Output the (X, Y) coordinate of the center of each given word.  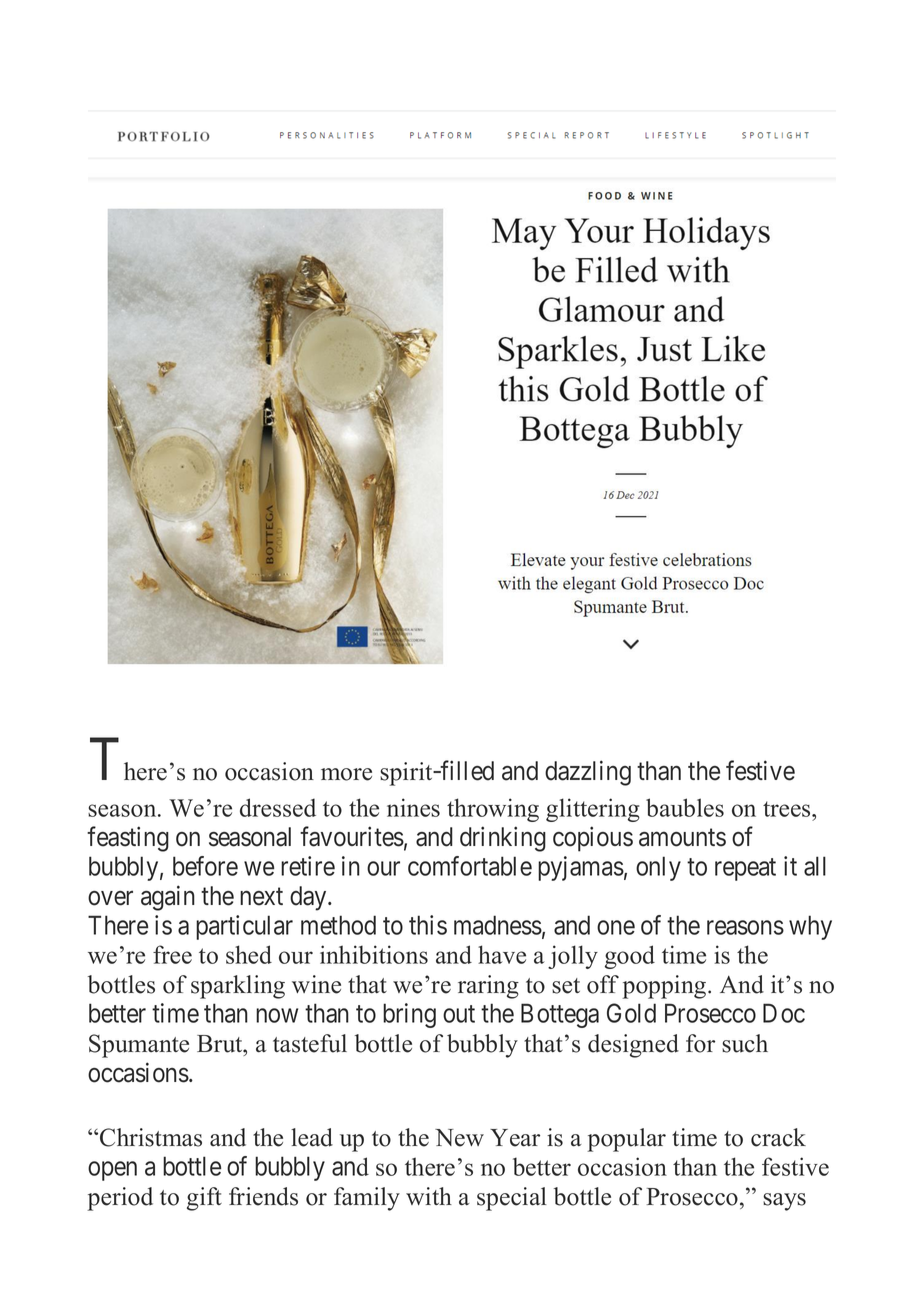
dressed (278, 807)
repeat (745, 869)
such (745, 1043)
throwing (493, 810)
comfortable (470, 866)
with (429, 1196)
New (459, 1138)
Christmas (151, 1137)
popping (665, 987)
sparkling (238, 987)
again (168, 898)
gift (204, 1199)
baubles (685, 807)
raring (488, 987)
